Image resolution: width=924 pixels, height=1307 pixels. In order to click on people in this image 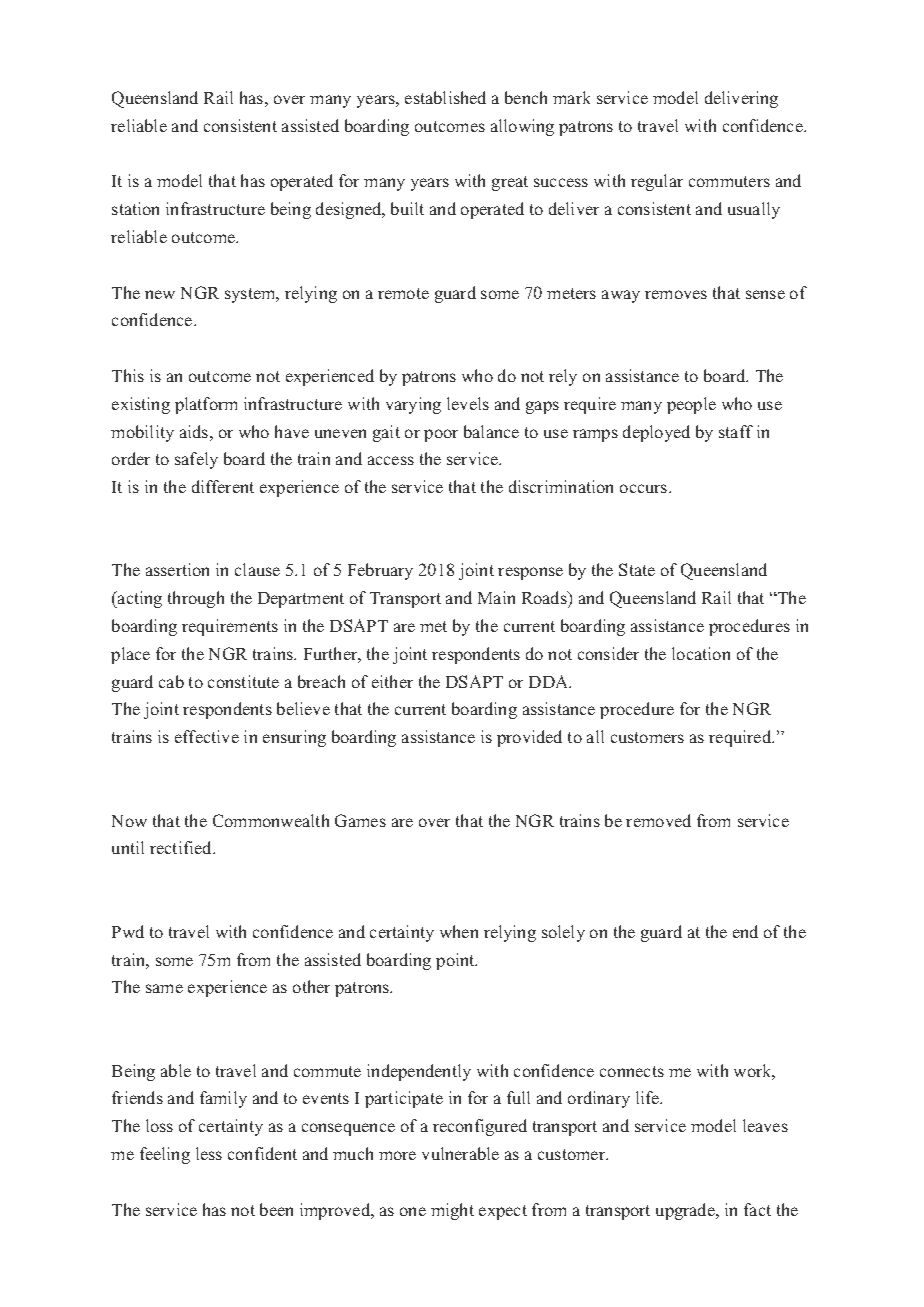, I will do `click(691, 405)`.
